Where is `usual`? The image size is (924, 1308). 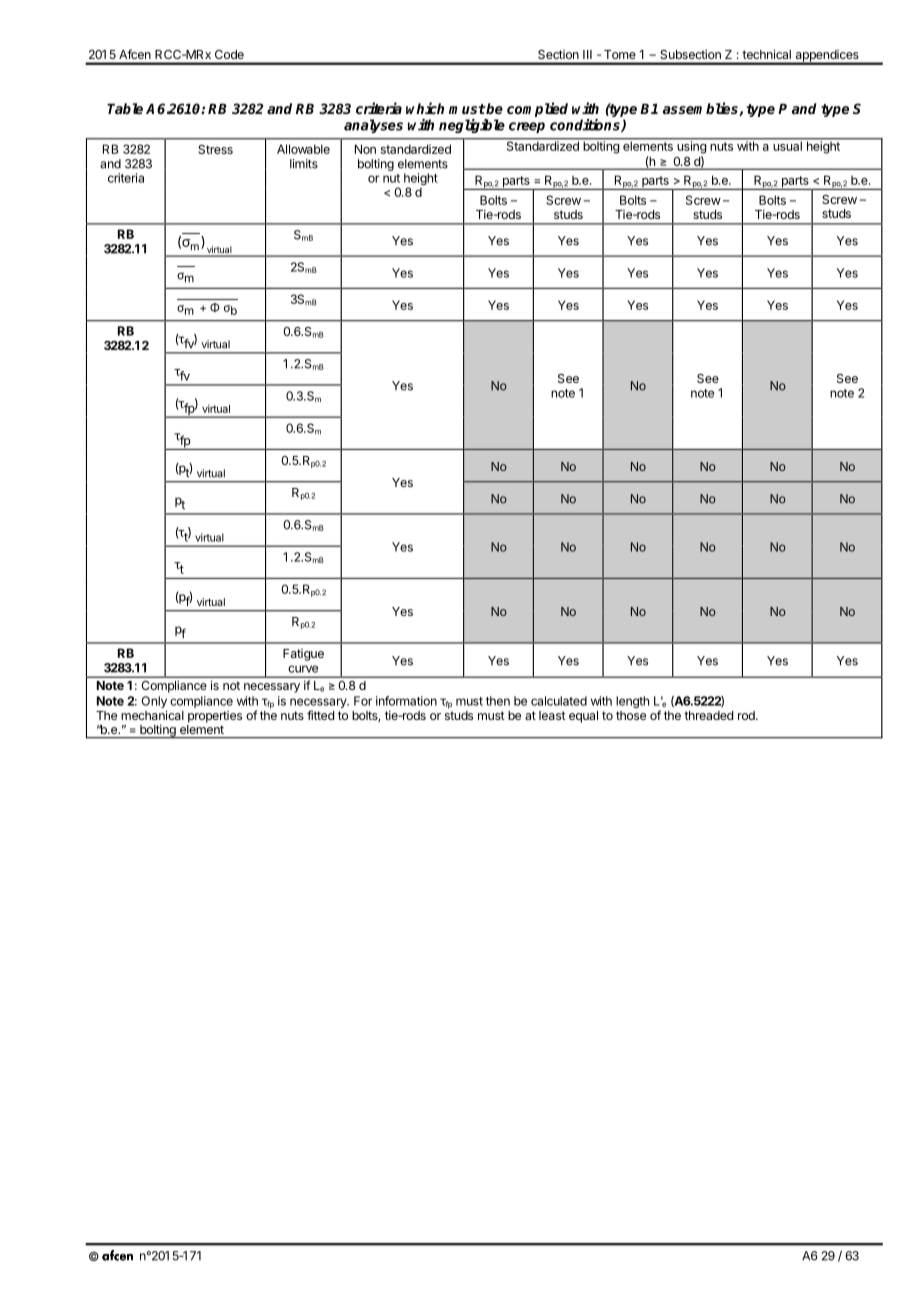 usual is located at coordinates (787, 145).
